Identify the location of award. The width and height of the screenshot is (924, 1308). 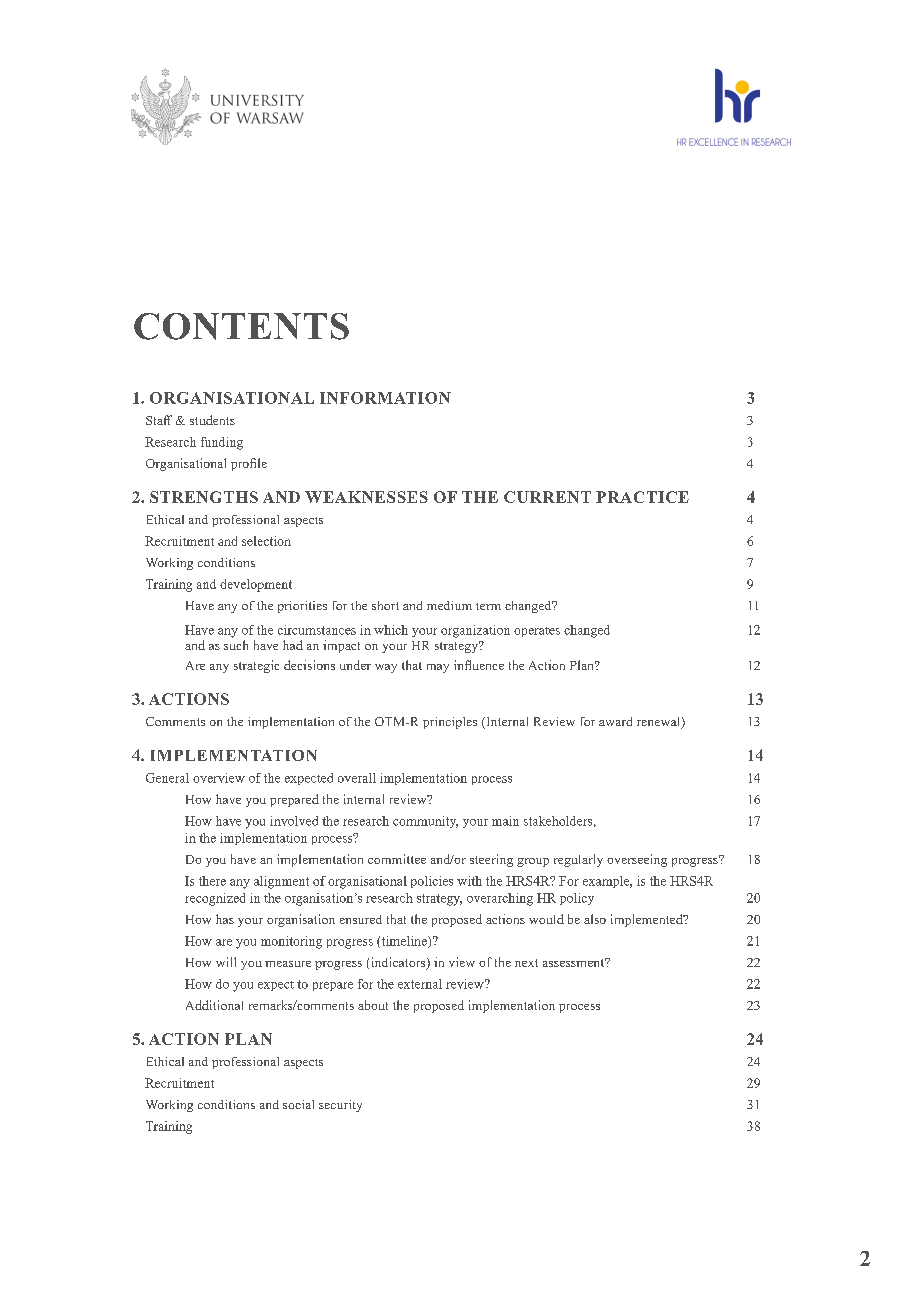
(615, 721).
